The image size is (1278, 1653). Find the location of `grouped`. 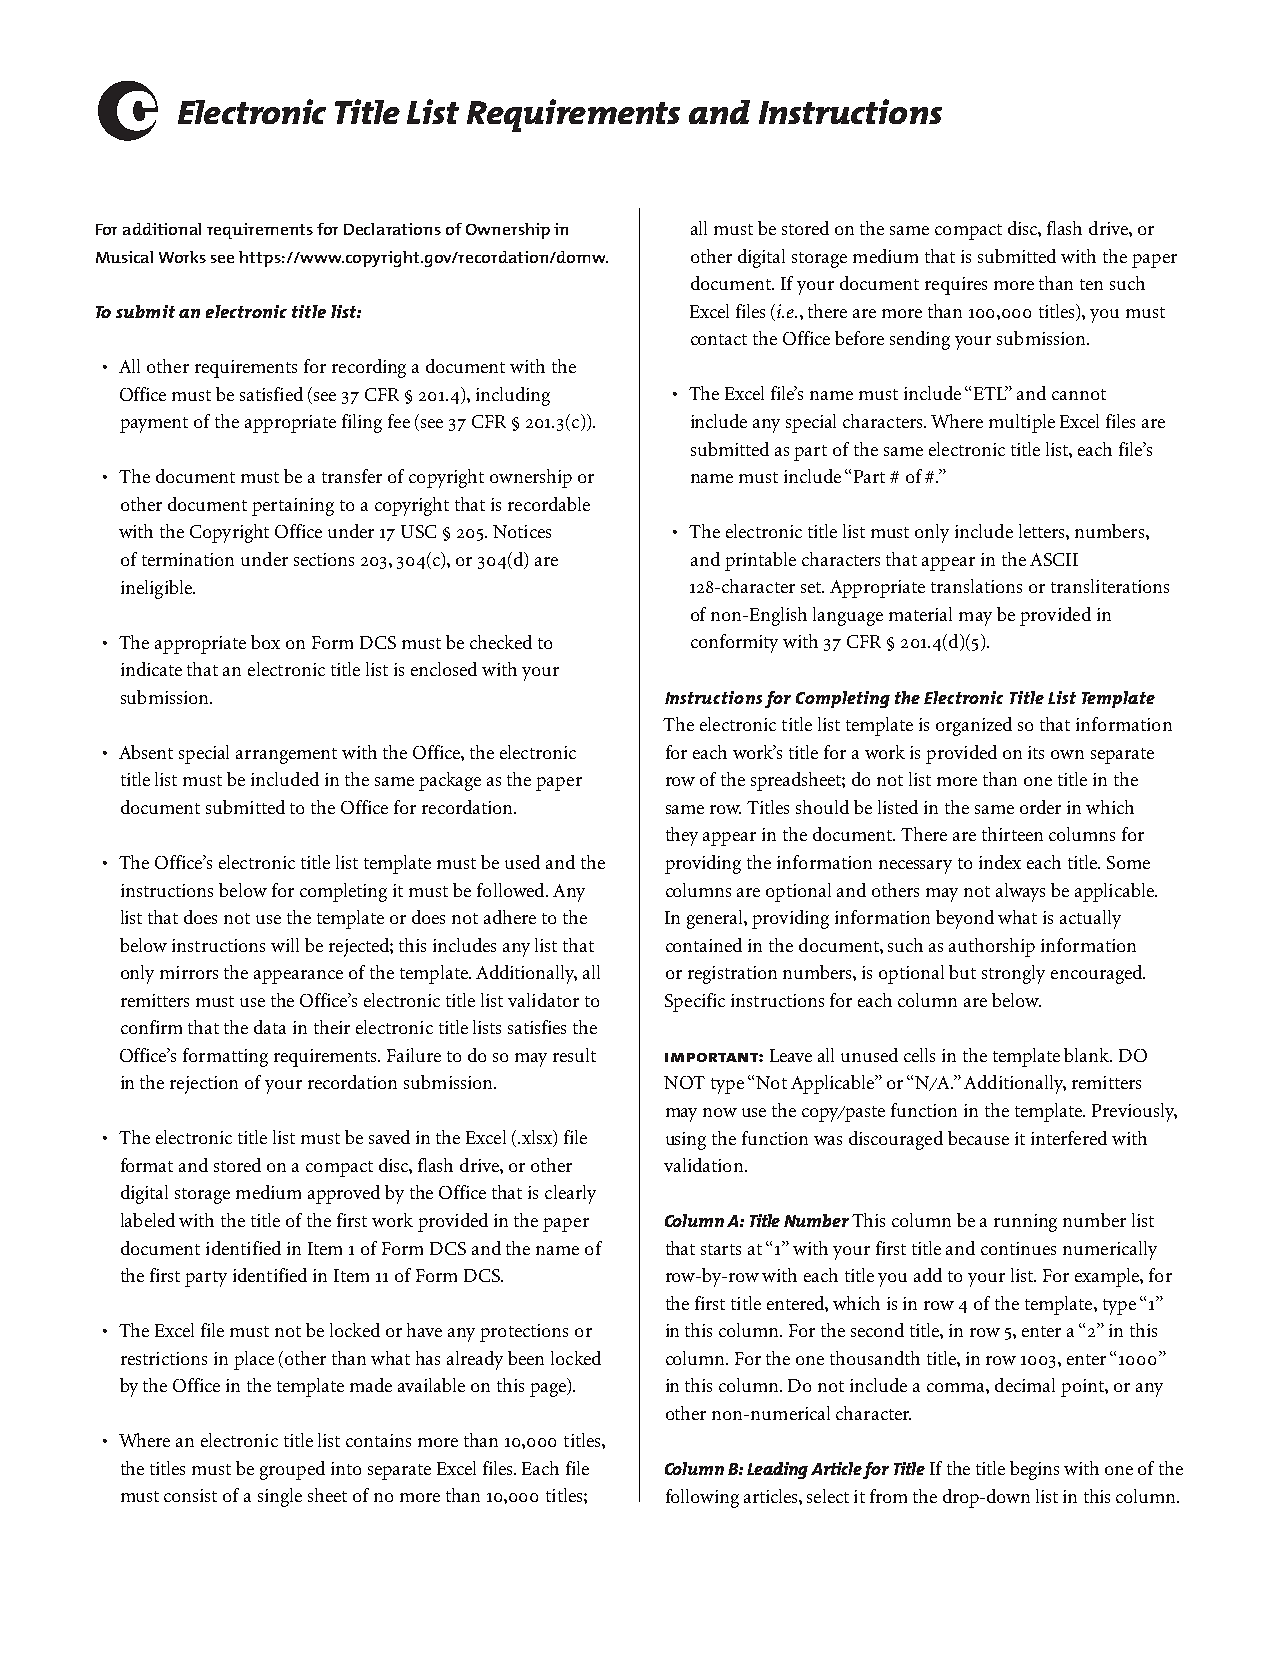

grouped is located at coordinates (292, 1470).
